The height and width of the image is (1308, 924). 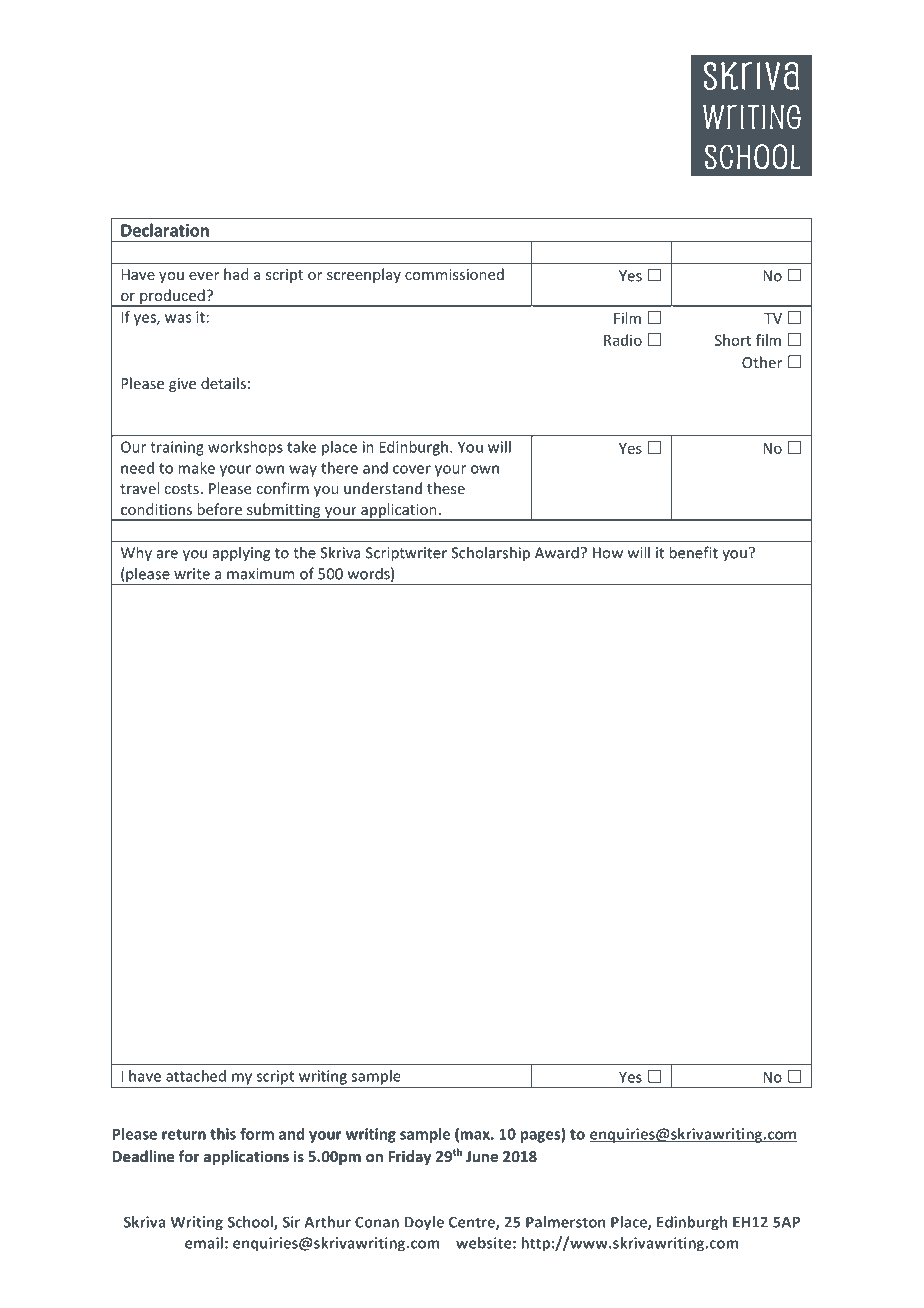 What do you see at coordinates (733, 340) in the image?
I see `Short` at bounding box center [733, 340].
